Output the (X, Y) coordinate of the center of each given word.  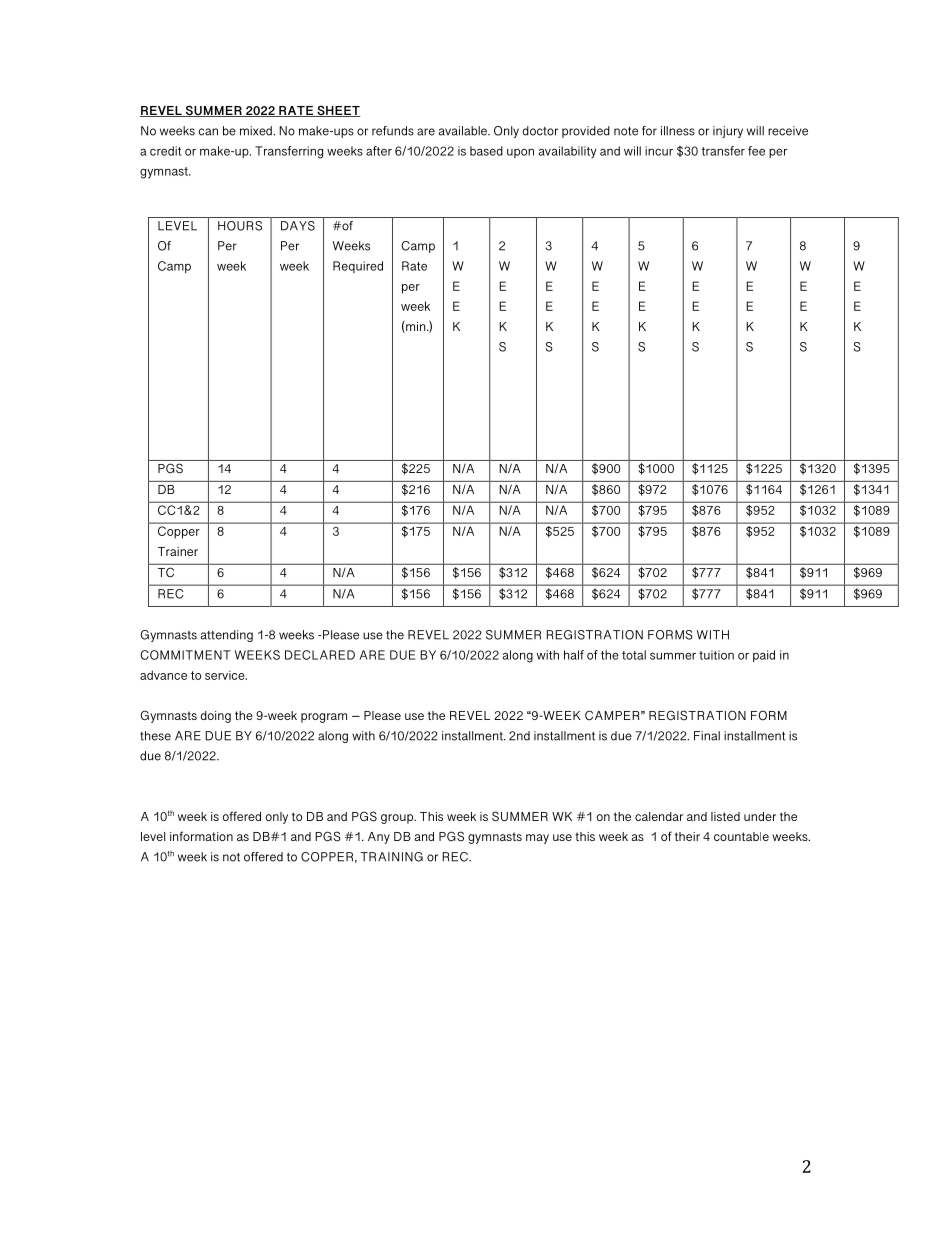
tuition (716, 655)
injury (728, 132)
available (463, 131)
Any (379, 838)
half (574, 655)
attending (226, 636)
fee (756, 151)
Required (358, 267)
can (208, 132)
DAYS (298, 226)
